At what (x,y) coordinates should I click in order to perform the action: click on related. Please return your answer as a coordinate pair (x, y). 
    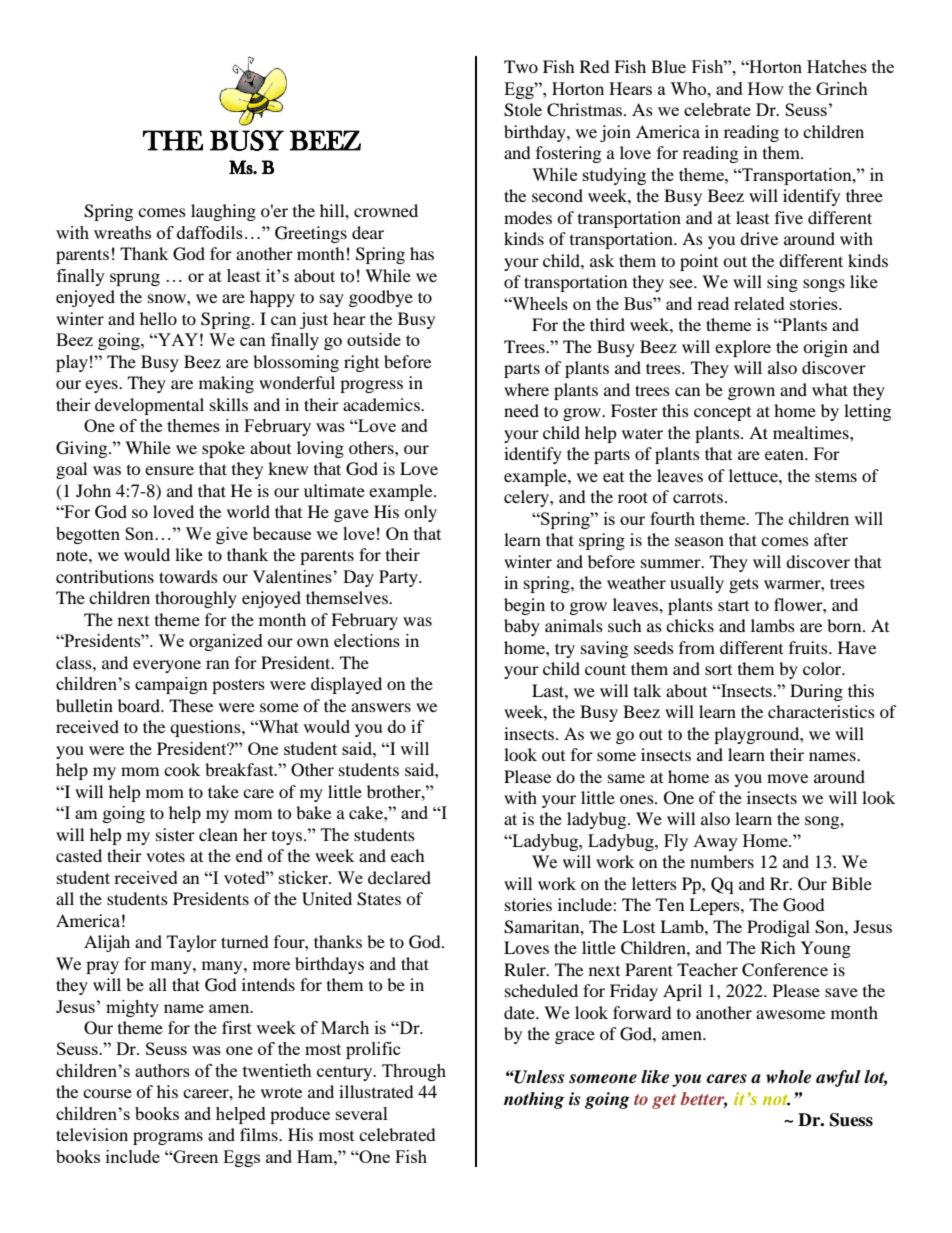
    Looking at the image, I should click on (759, 303).
